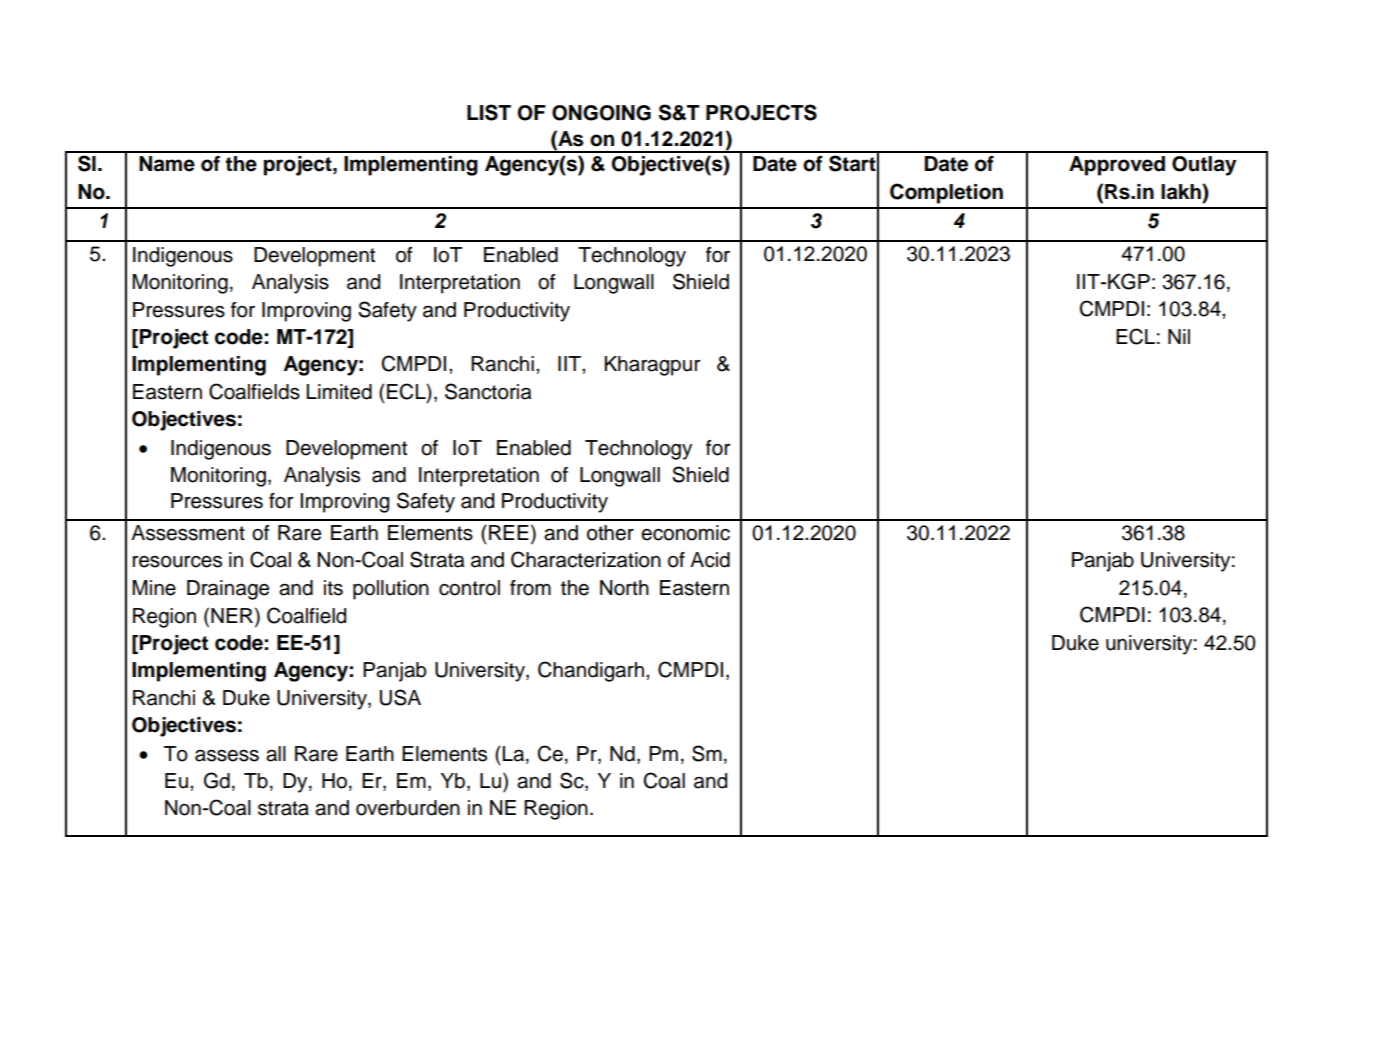  Describe the element at coordinates (1117, 166) in the screenshot. I see `Approved` at that location.
